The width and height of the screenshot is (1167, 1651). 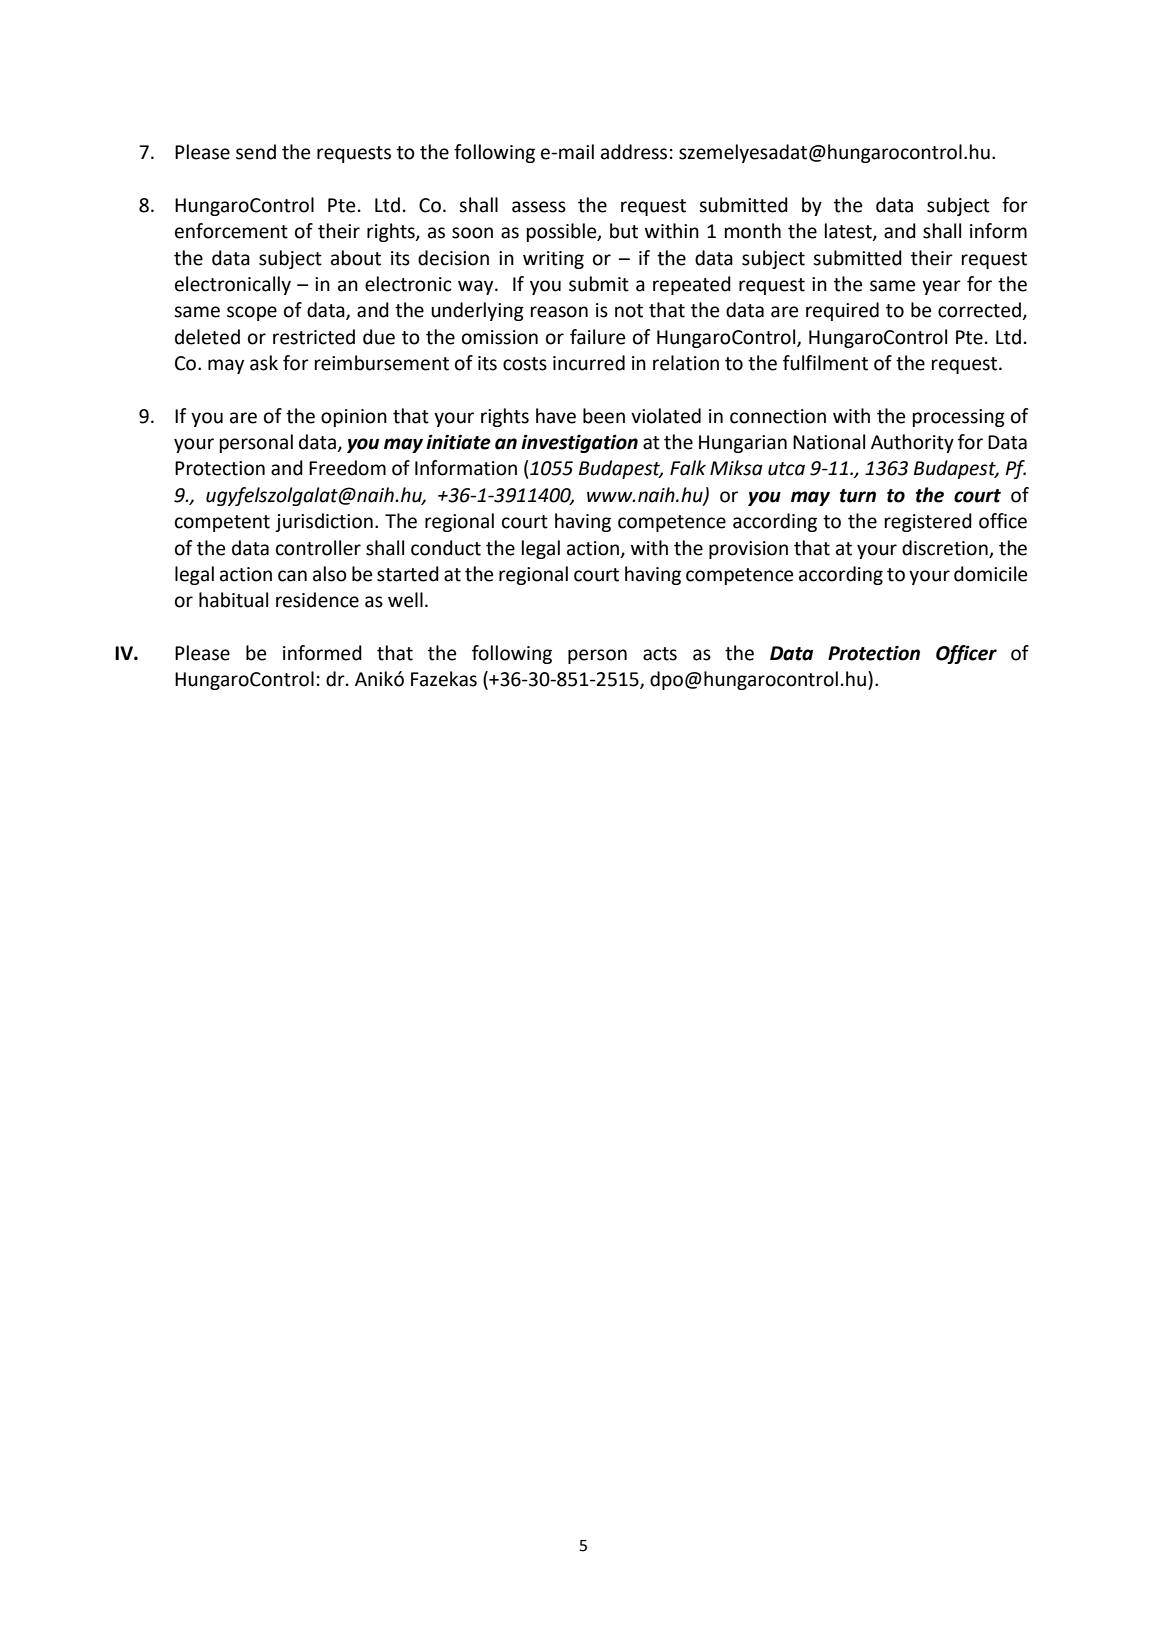 I want to click on conduct, so click(x=446, y=548).
